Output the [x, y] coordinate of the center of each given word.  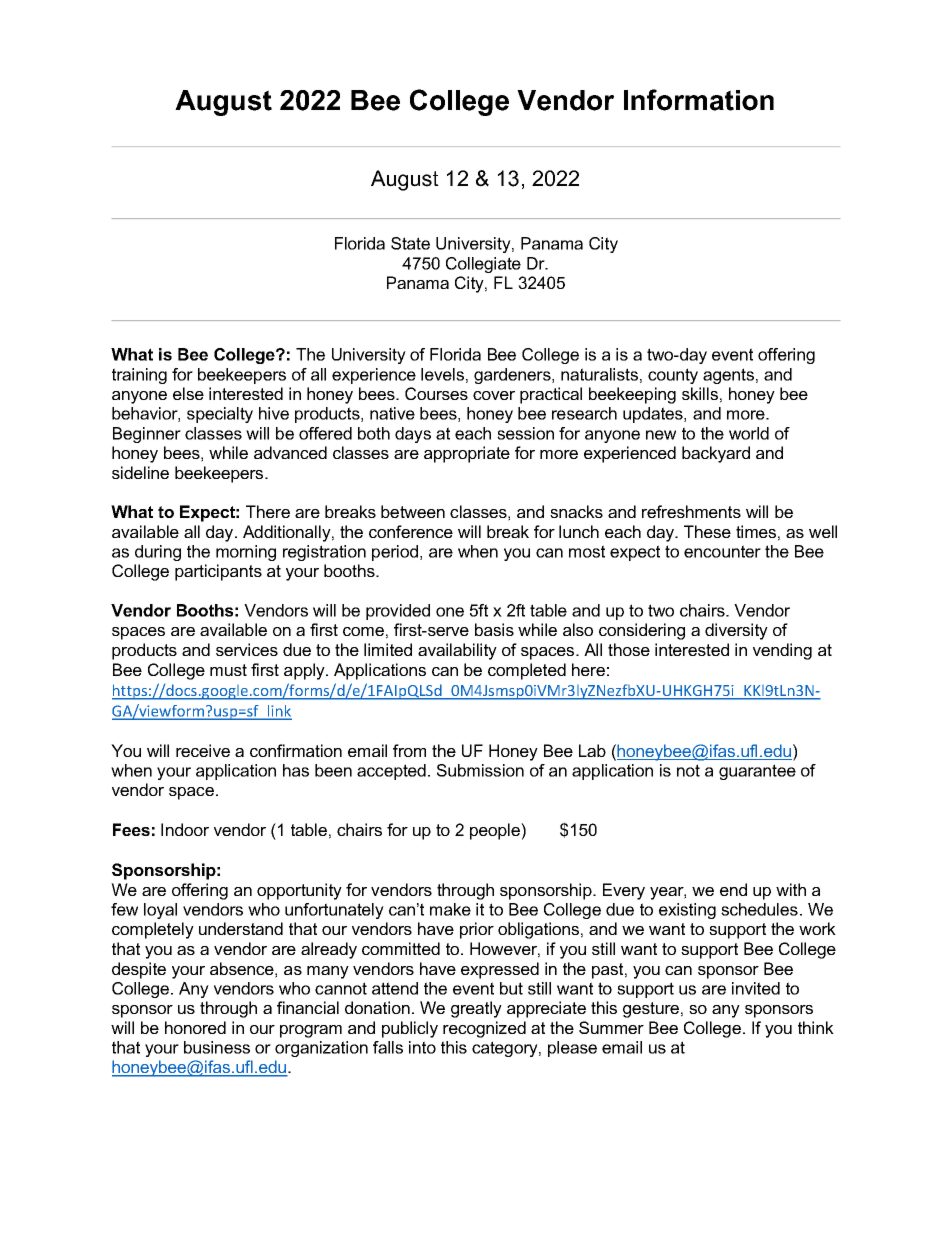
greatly [476, 1009]
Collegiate [483, 265]
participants [218, 572]
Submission [480, 770]
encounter [722, 551]
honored [195, 1027]
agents [728, 376]
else [188, 393]
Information [699, 100]
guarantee [757, 772]
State [410, 243]
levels [442, 374]
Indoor [185, 829]
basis [494, 629]
